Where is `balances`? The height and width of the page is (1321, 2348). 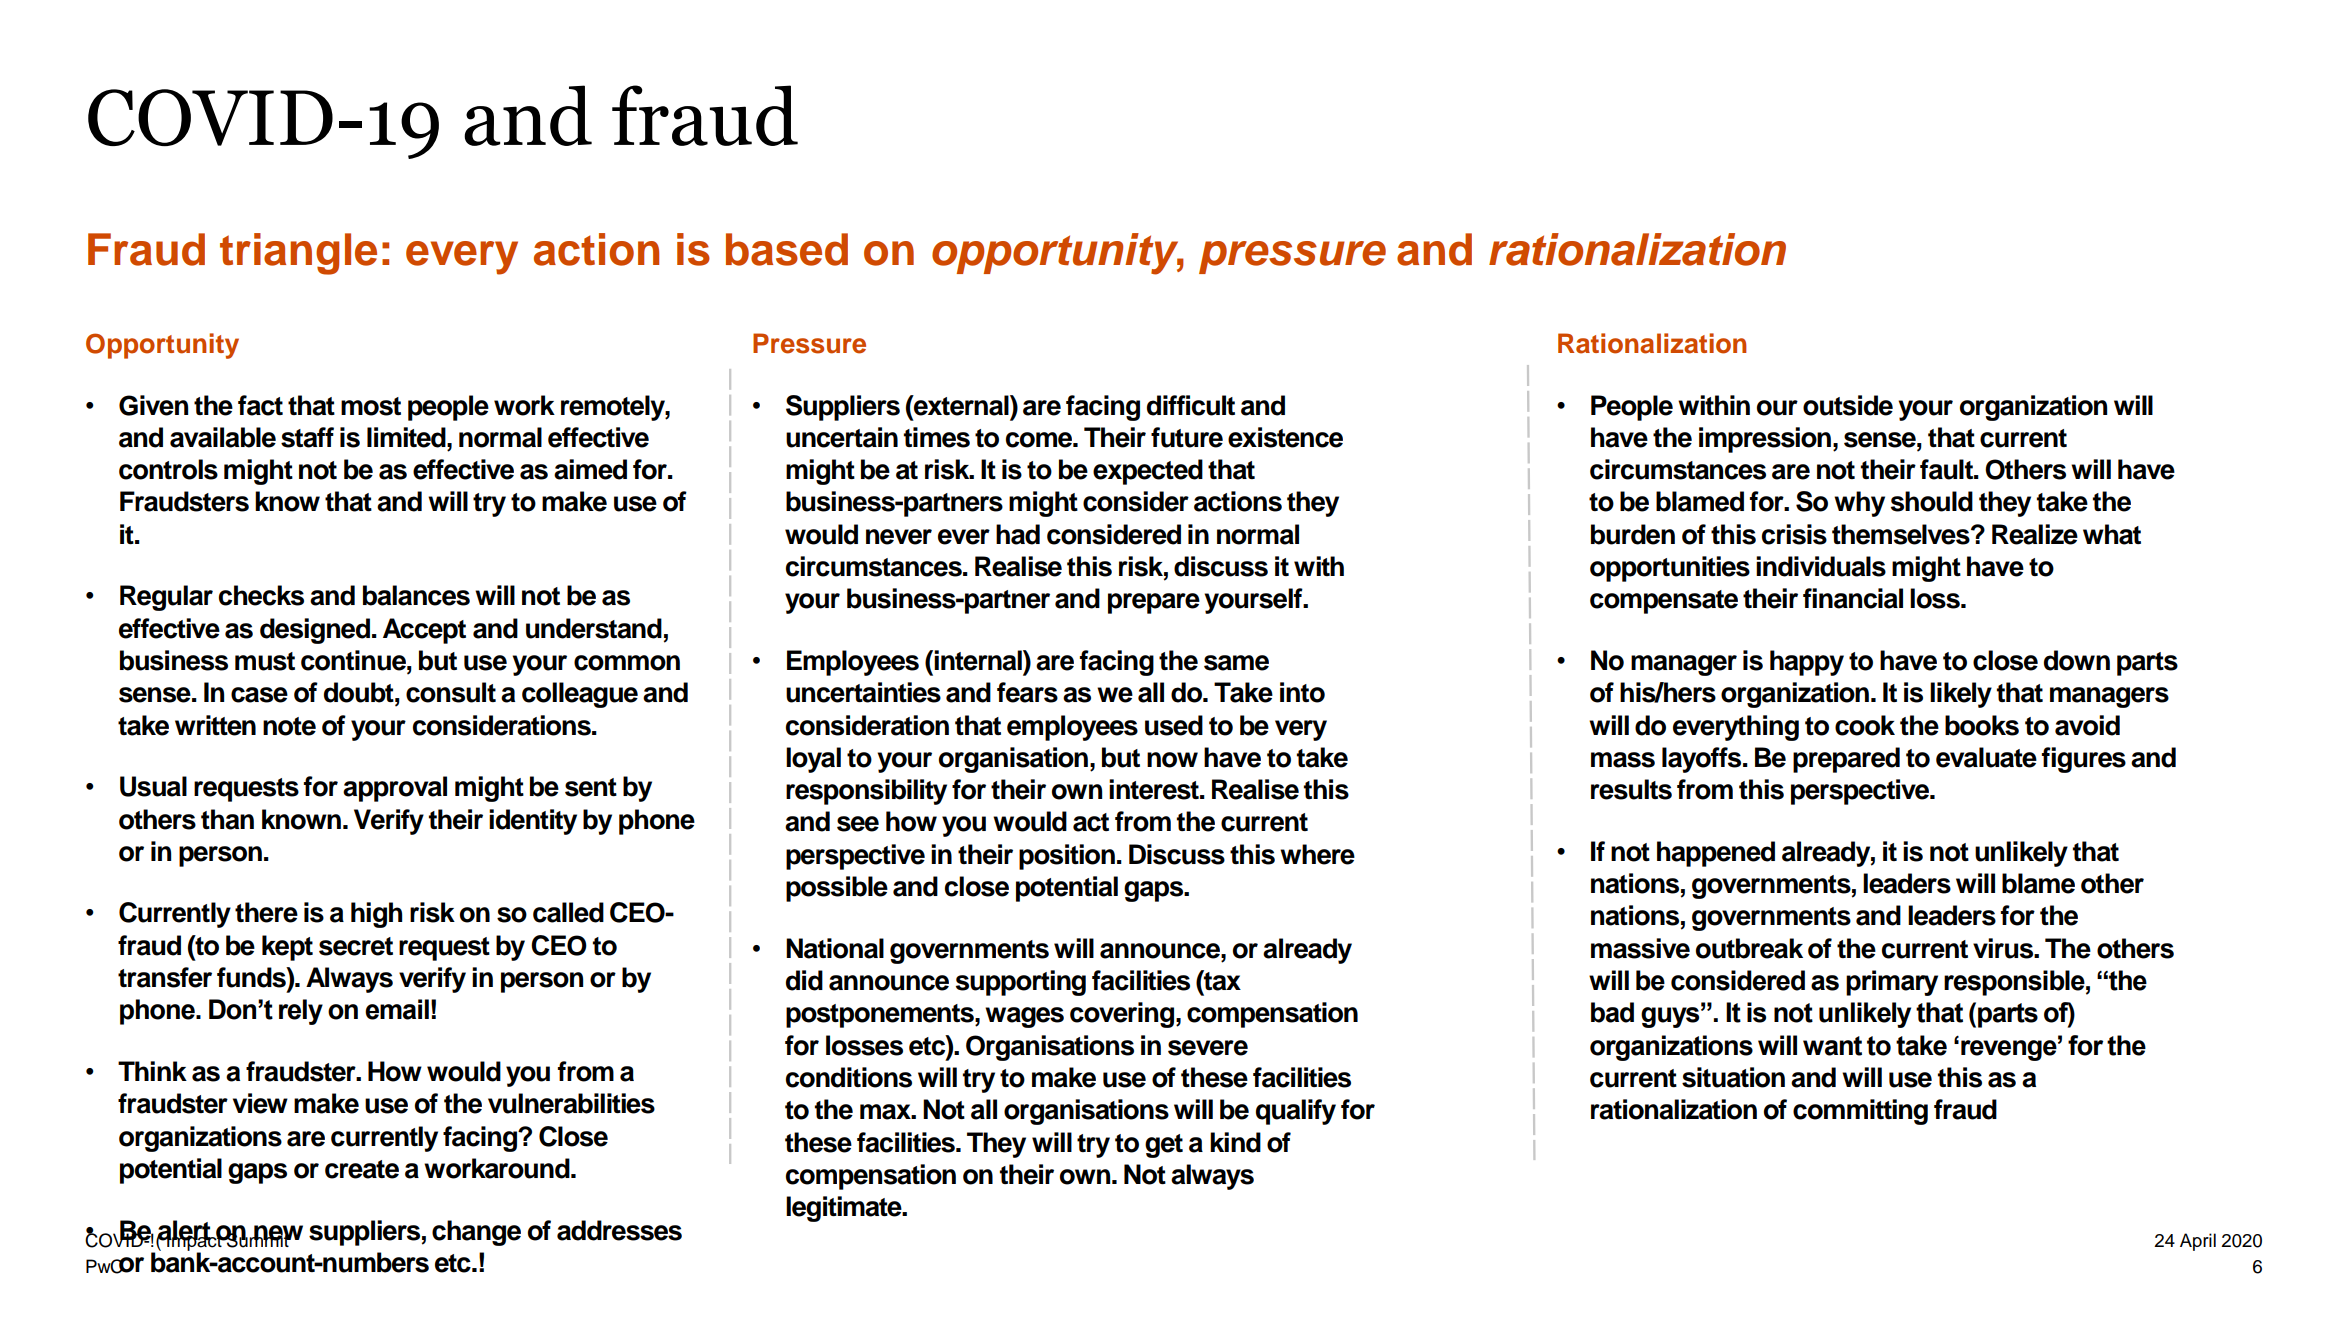
balances is located at coordinates (416, 595).
